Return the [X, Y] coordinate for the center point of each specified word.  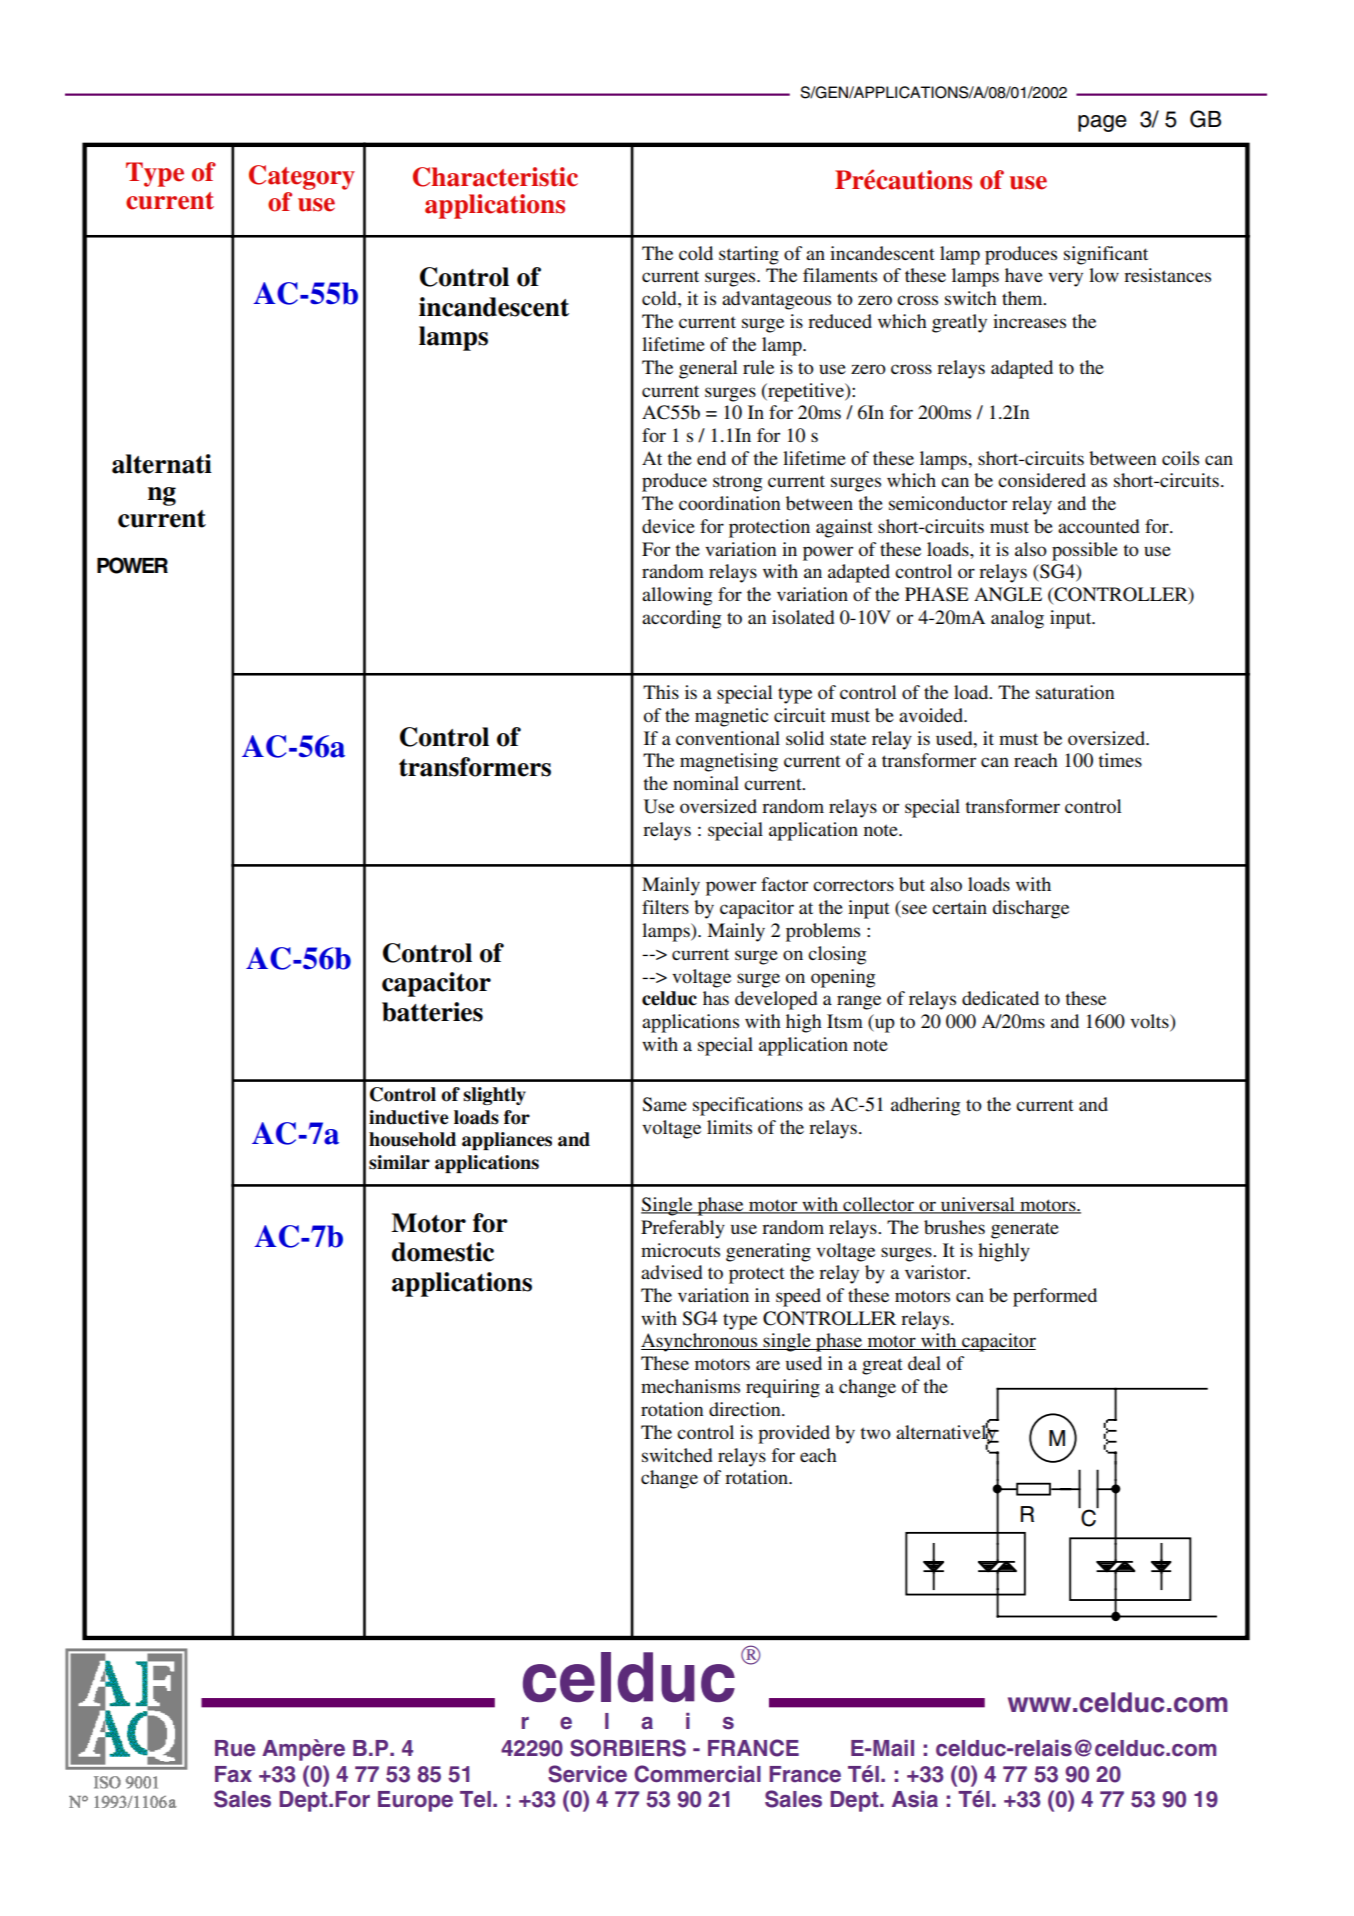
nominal [706, 783]
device [668, 526]
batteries [432, 1012]
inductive [409, 1117]
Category [302, 177]
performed [1055, 1297]
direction [746, 1409]
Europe [415, 1801]
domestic [443, 1252]
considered [1042, 480]
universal [978, 1205]
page [1102, 123]
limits [729, 1127]
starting [749, 255]
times [1120, 760]
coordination [730, 503]
